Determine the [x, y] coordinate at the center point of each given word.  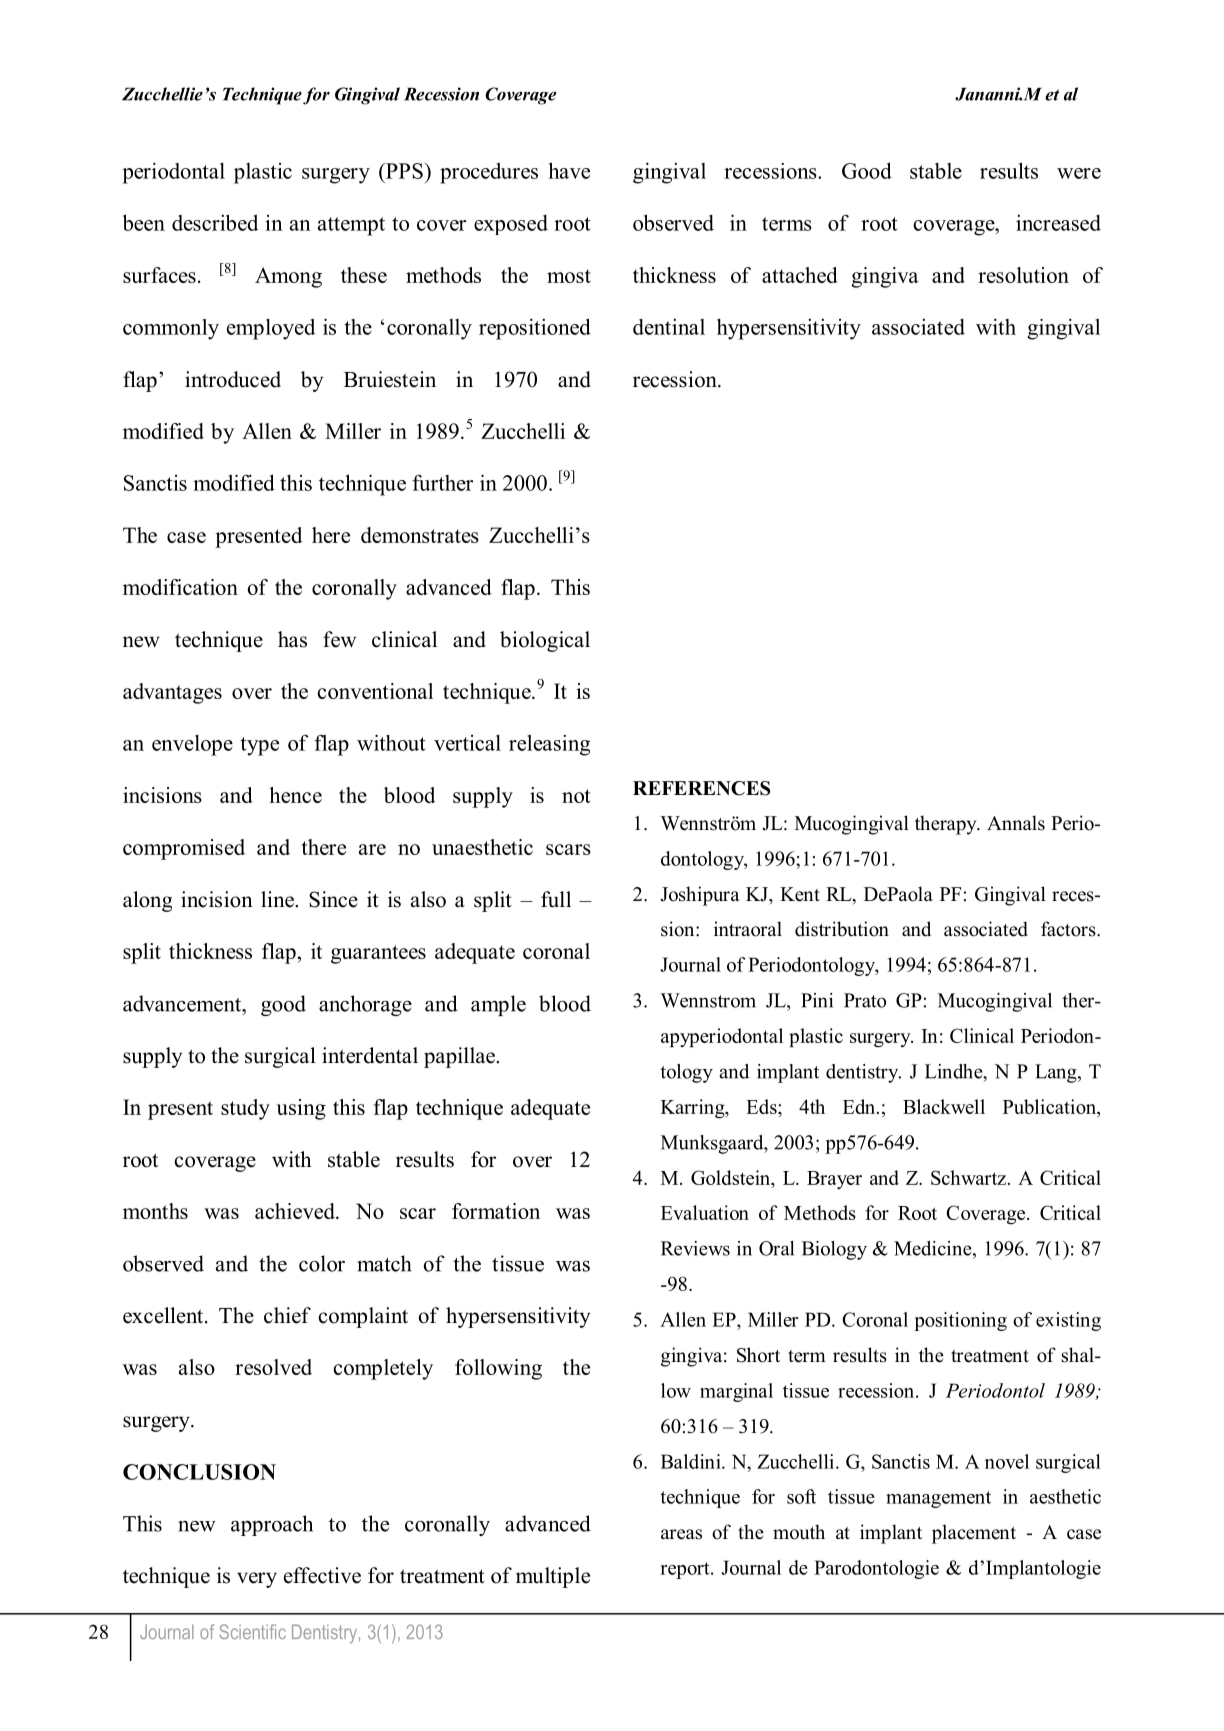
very [257, 1580]
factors [1069, 929]
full [556, 899]
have [569, 170]
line [278, 899]
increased [1058, 223]
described [215, 222]
